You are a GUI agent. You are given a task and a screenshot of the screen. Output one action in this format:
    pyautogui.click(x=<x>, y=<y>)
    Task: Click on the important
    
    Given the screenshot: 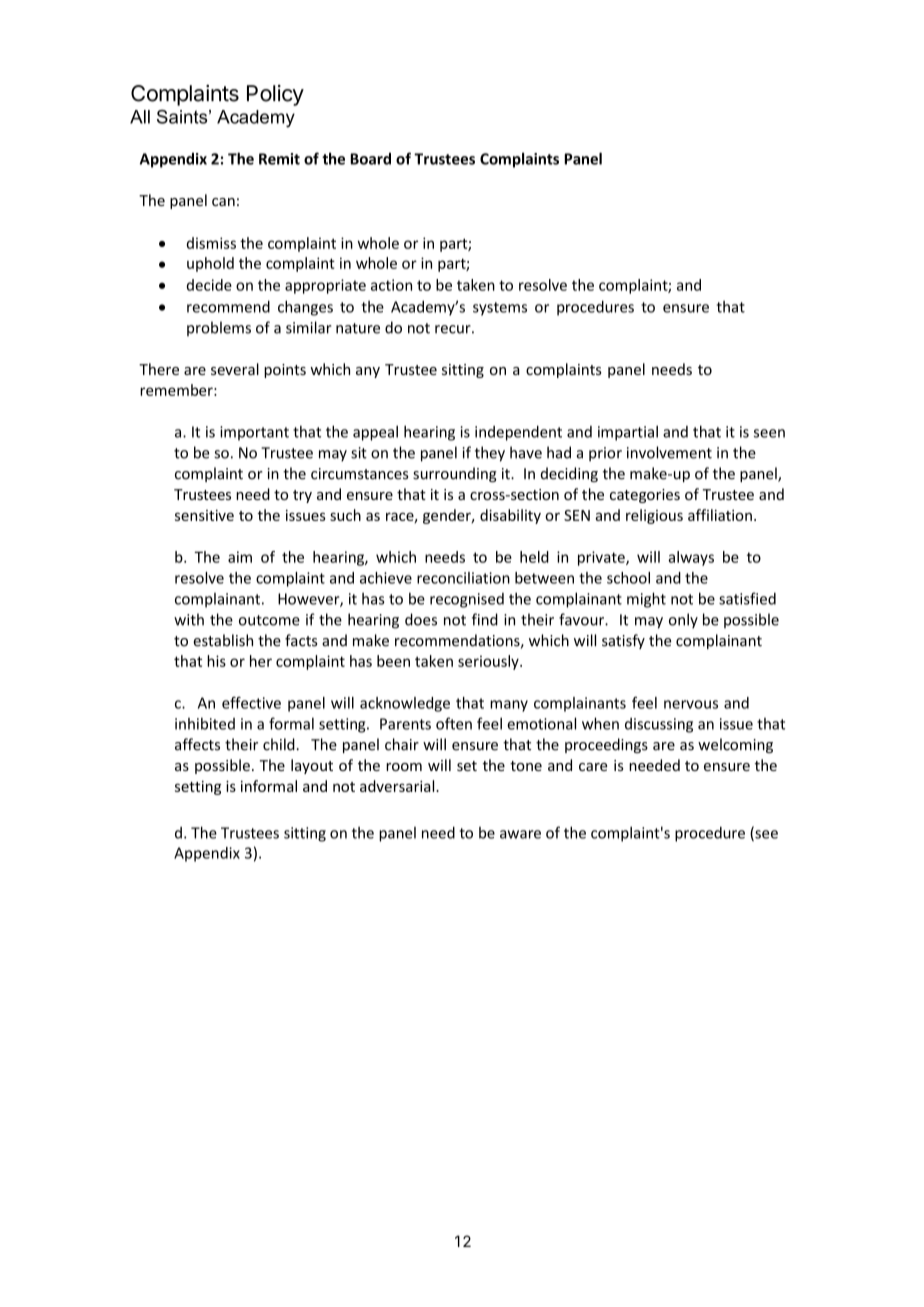 What is the action you would take?
    pyautogui.click(x=254, y=433)
